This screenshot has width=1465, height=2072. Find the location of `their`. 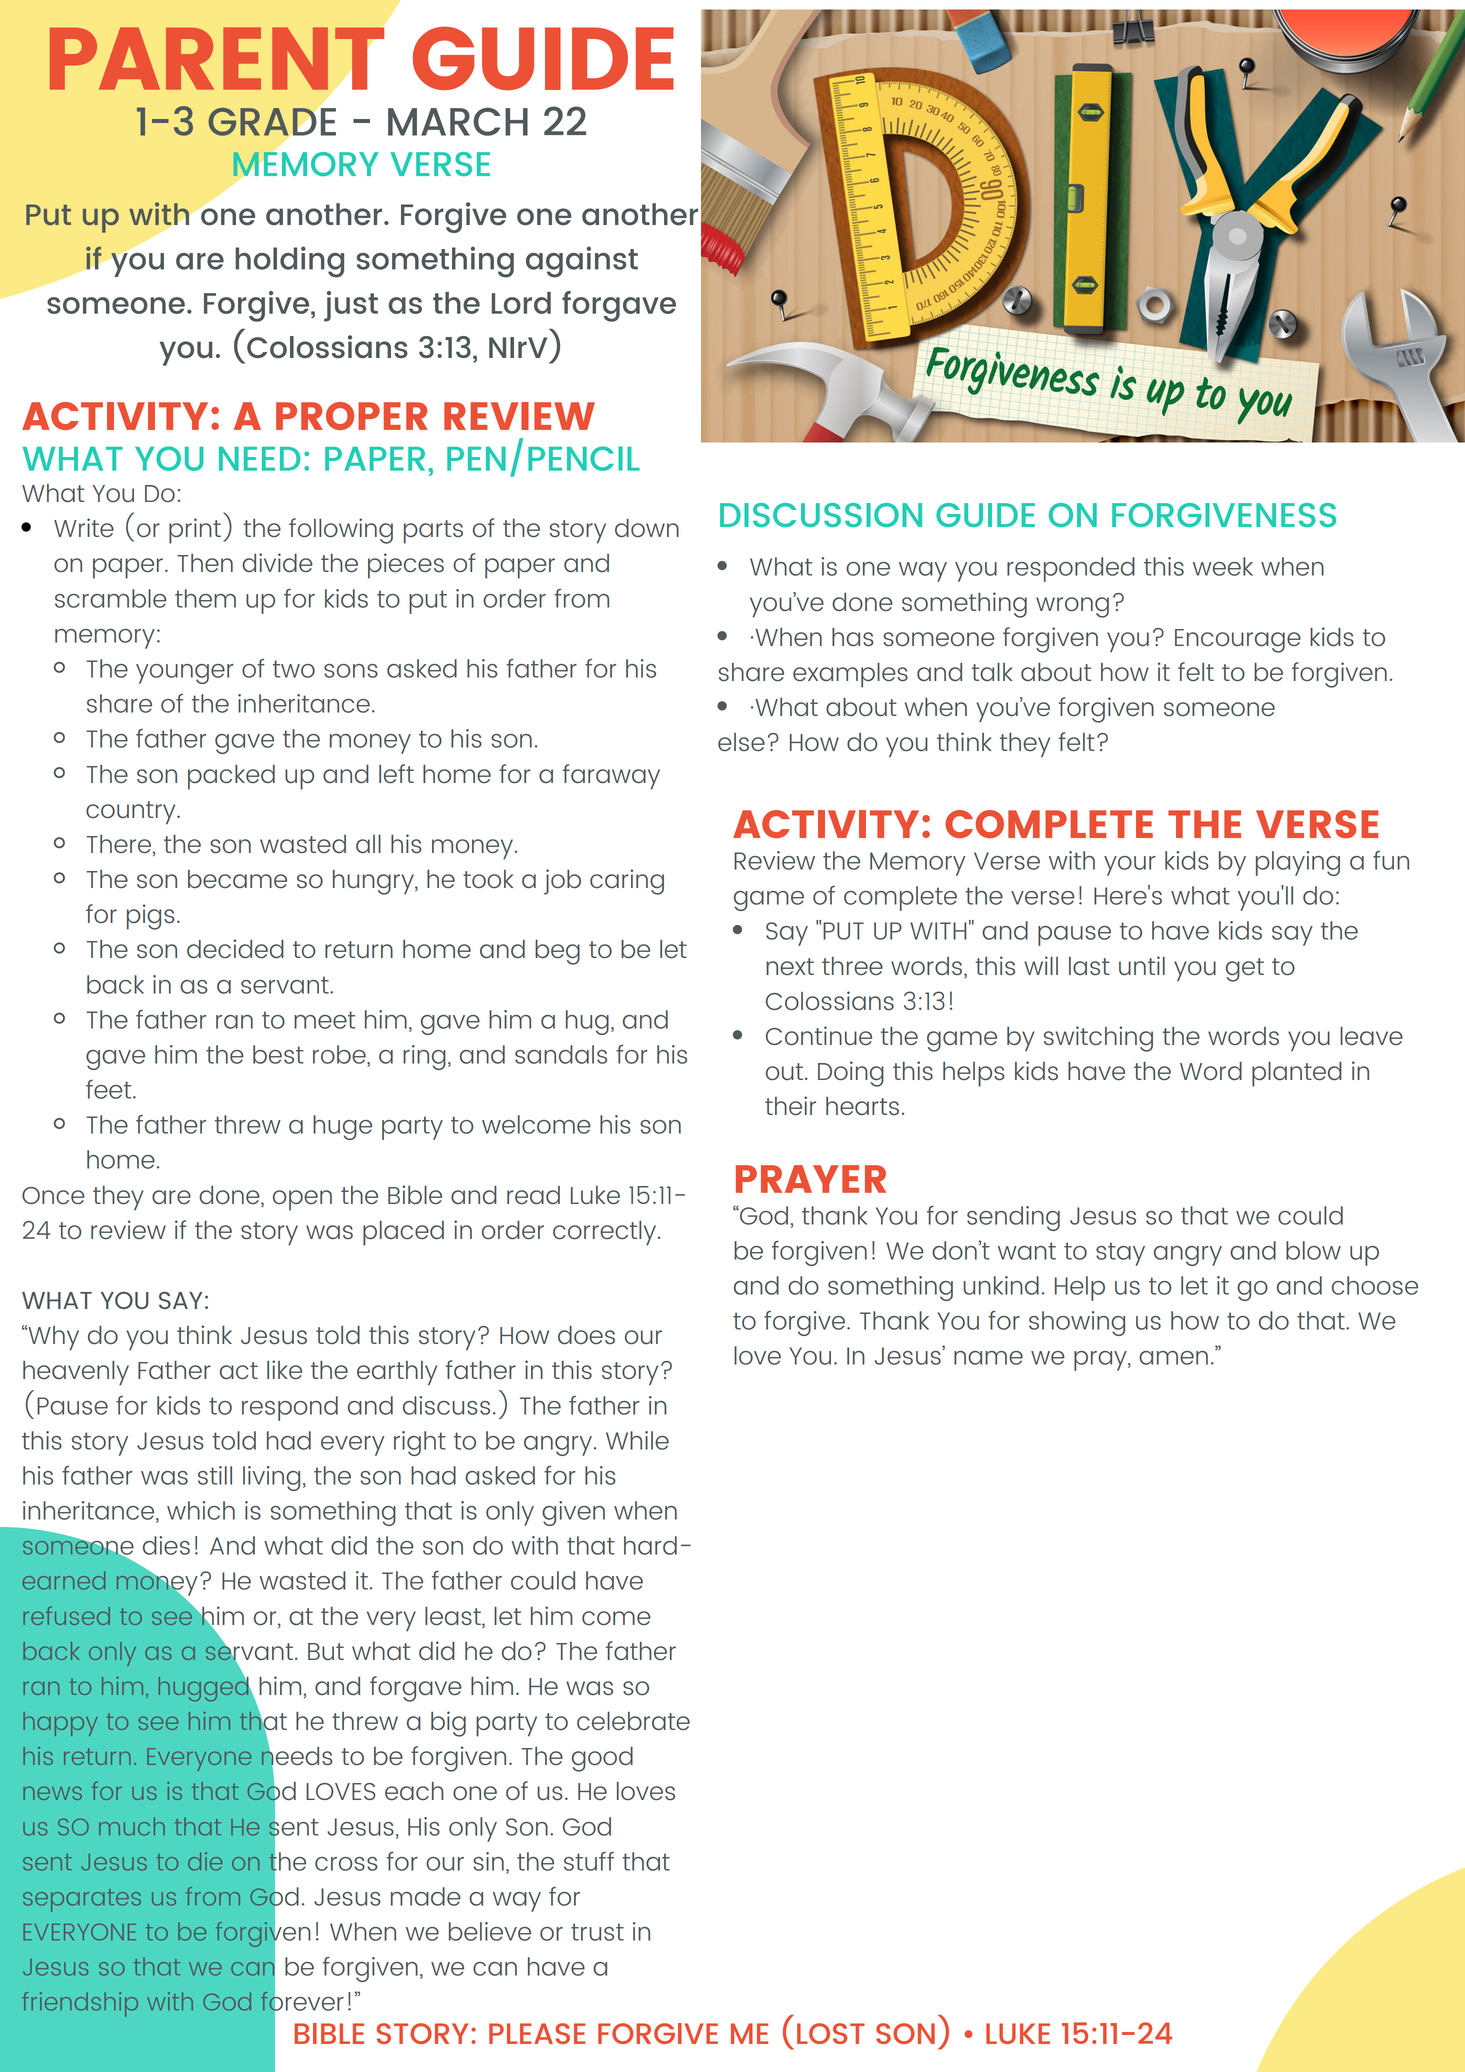

their is located at coordinates (790, 1106).
